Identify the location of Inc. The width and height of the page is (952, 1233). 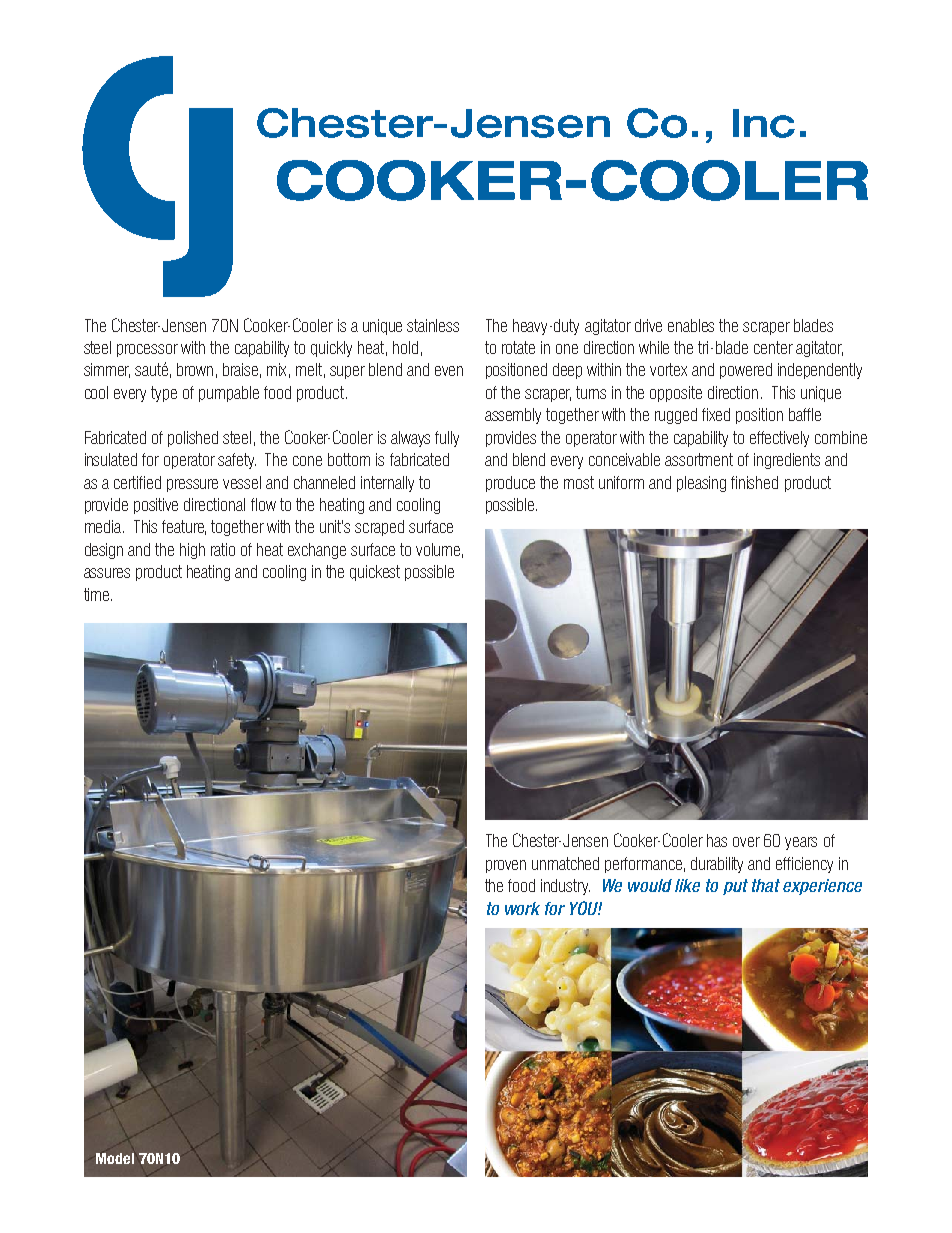
(764, 123).
